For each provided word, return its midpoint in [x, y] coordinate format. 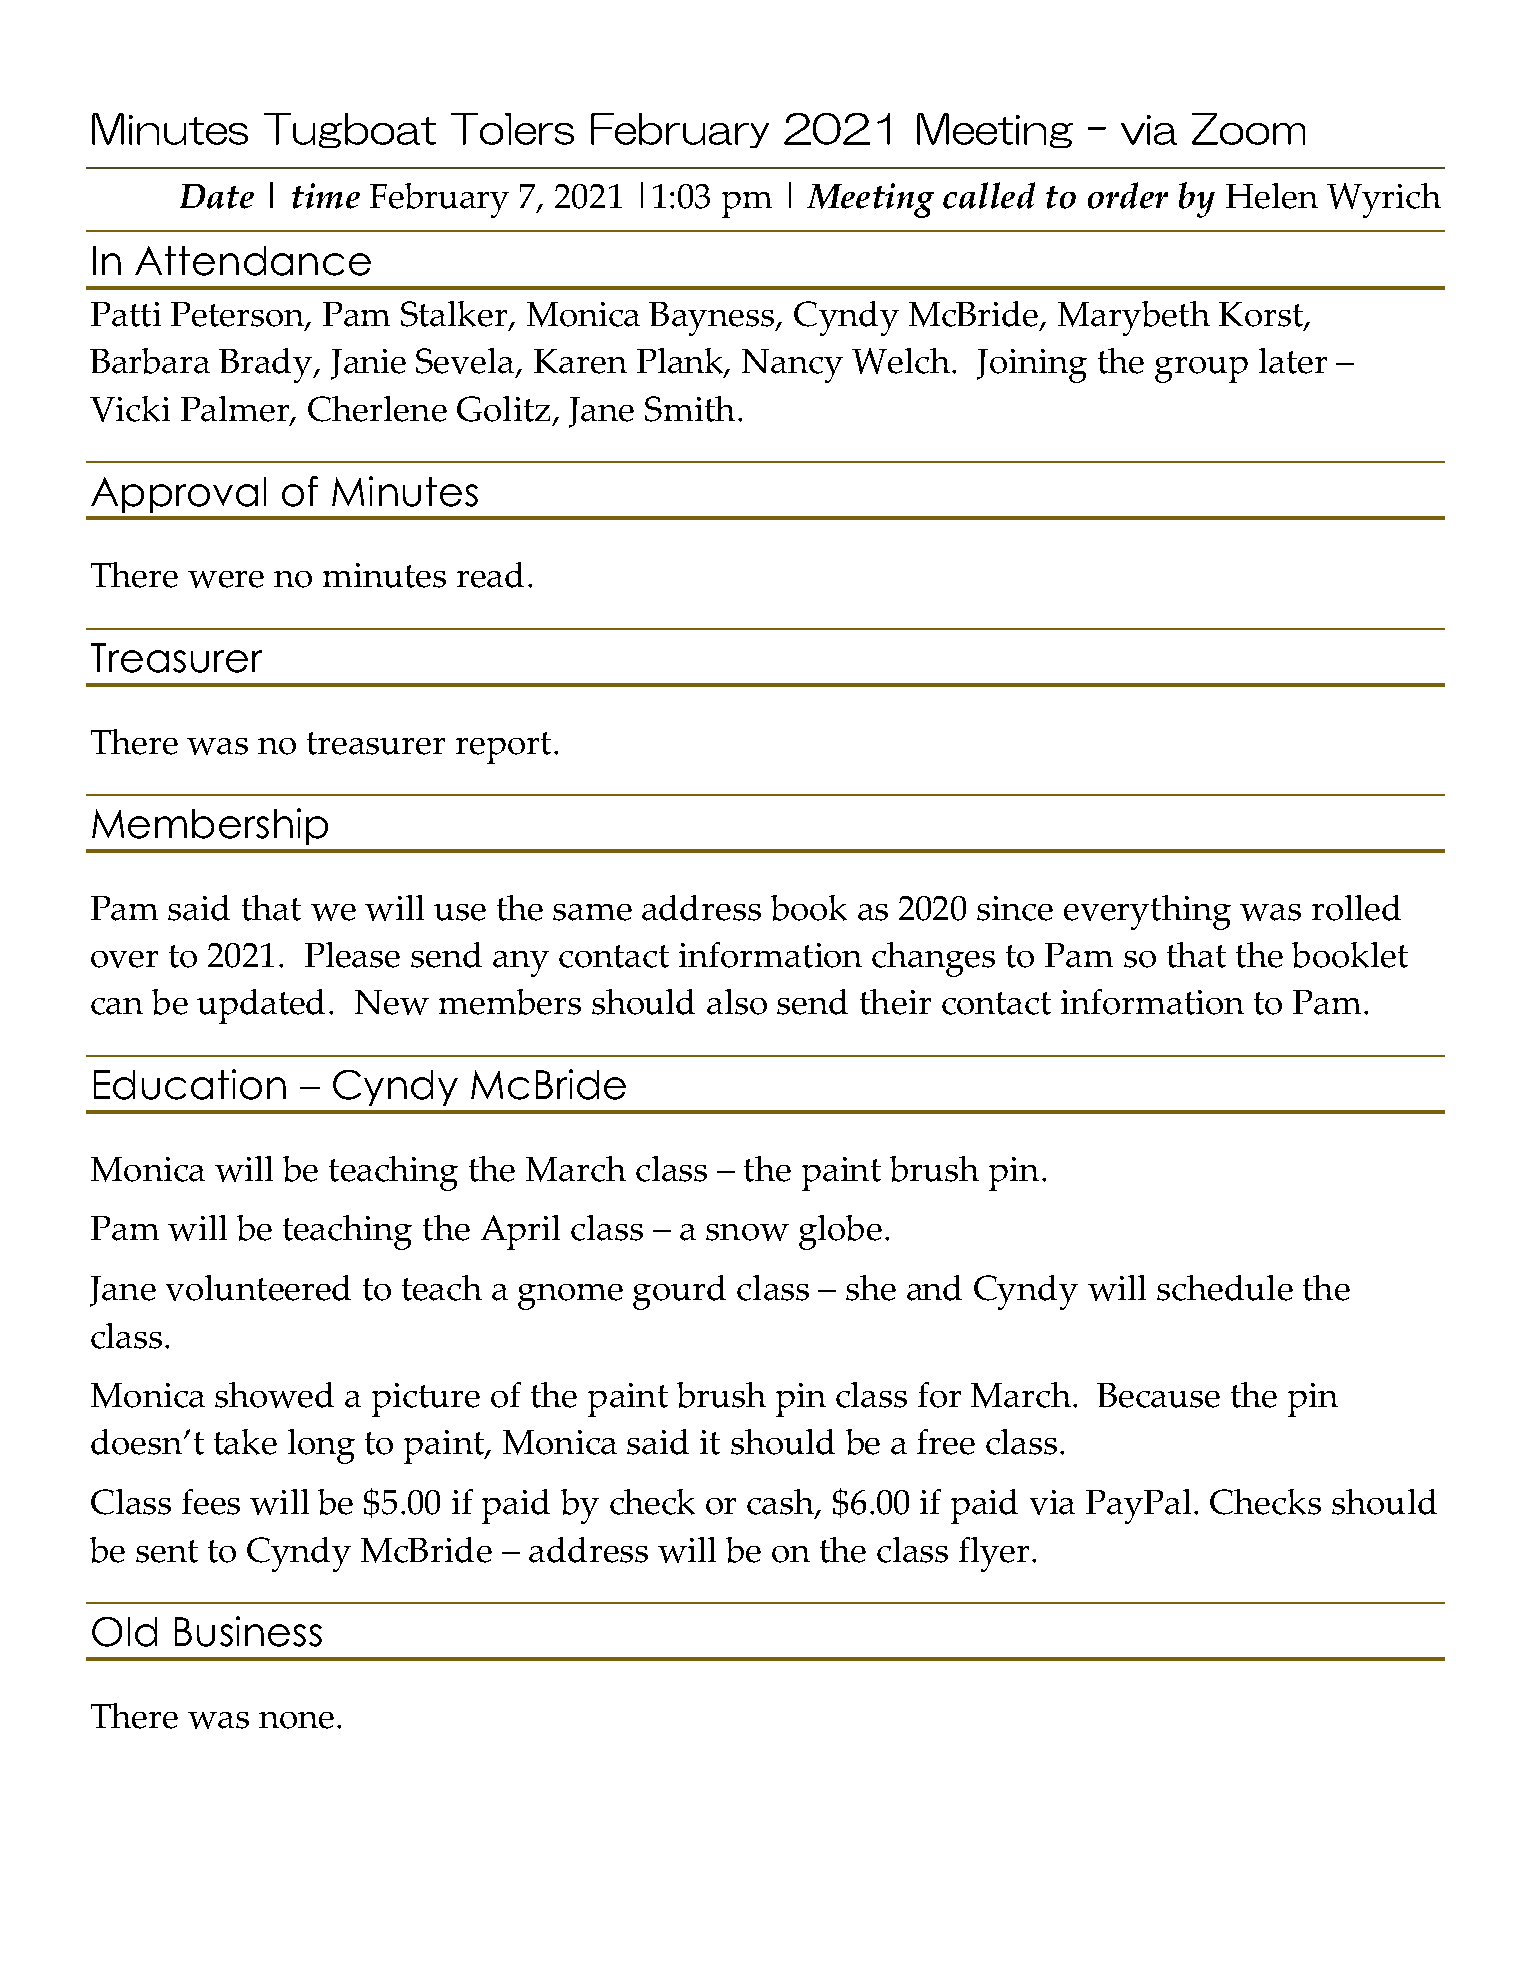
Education [190, 1084]
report [503, 748]
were [226, 579]
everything [1147, 912]
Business [248, 1631]
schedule [1225, 1288]
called [989, 195]
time [326, 196]
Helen [1272, 196]
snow [747, 1232]
